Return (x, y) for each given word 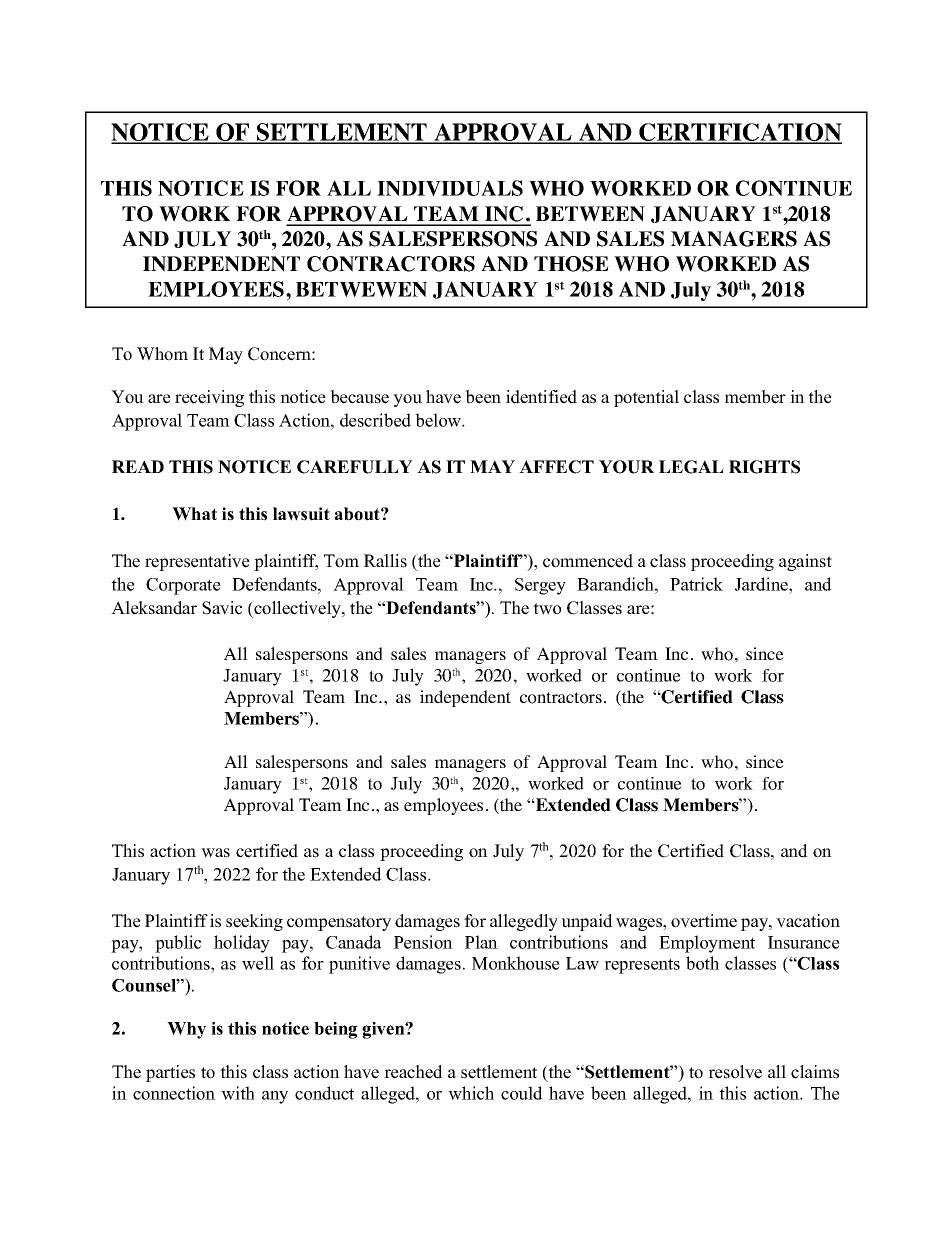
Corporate (183, 586)
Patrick (696, 584)
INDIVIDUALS (450, 188)
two (547, 609)
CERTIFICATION (739, 133)
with (238, 1093)
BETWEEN (590, 214)
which (471, 1093)
